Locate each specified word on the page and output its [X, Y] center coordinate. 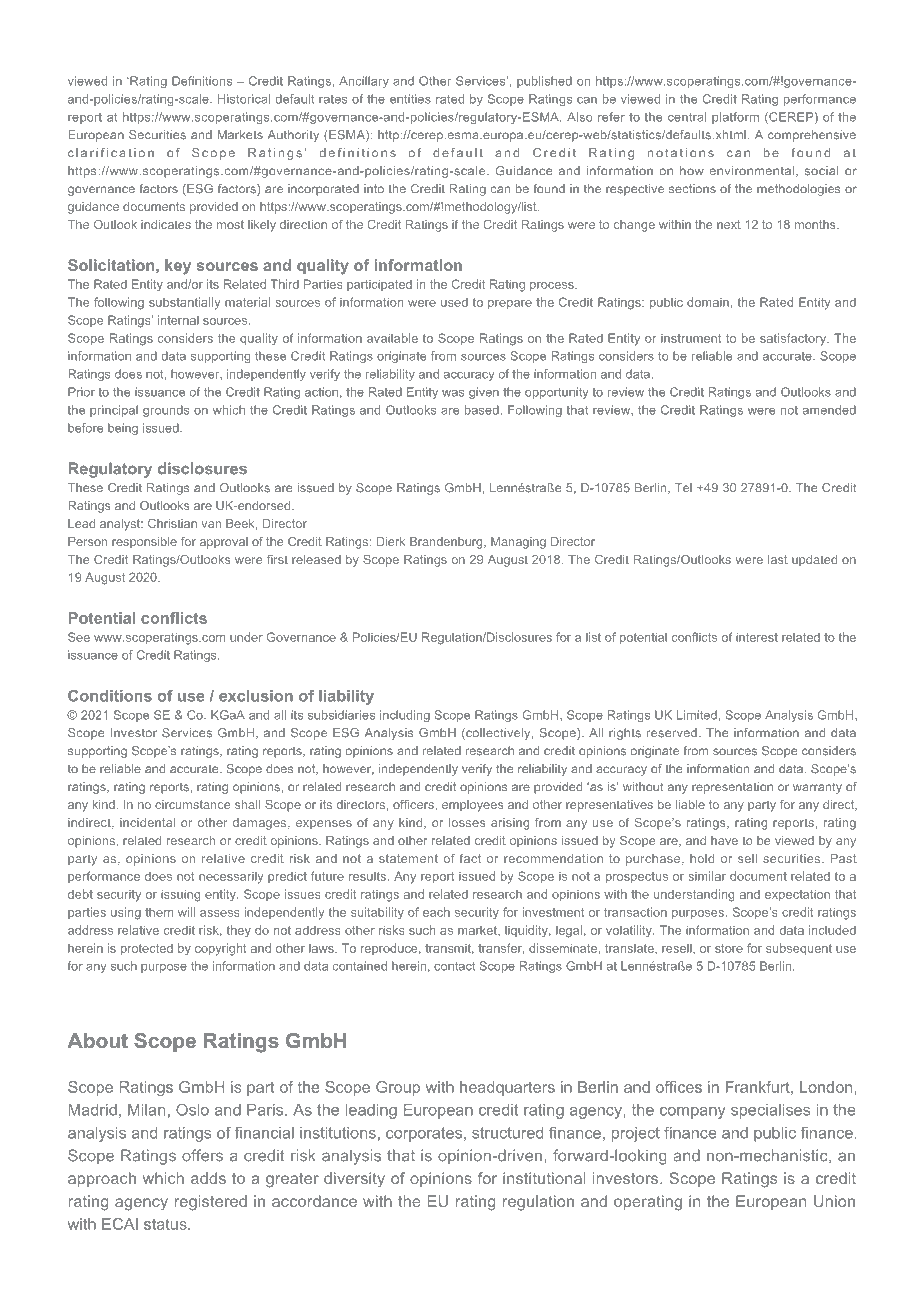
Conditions [110, 695]
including [405, 716]
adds [208, 1178]
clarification [111, 153]
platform [735, 118]
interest [757, 637]
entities [410, 99]
